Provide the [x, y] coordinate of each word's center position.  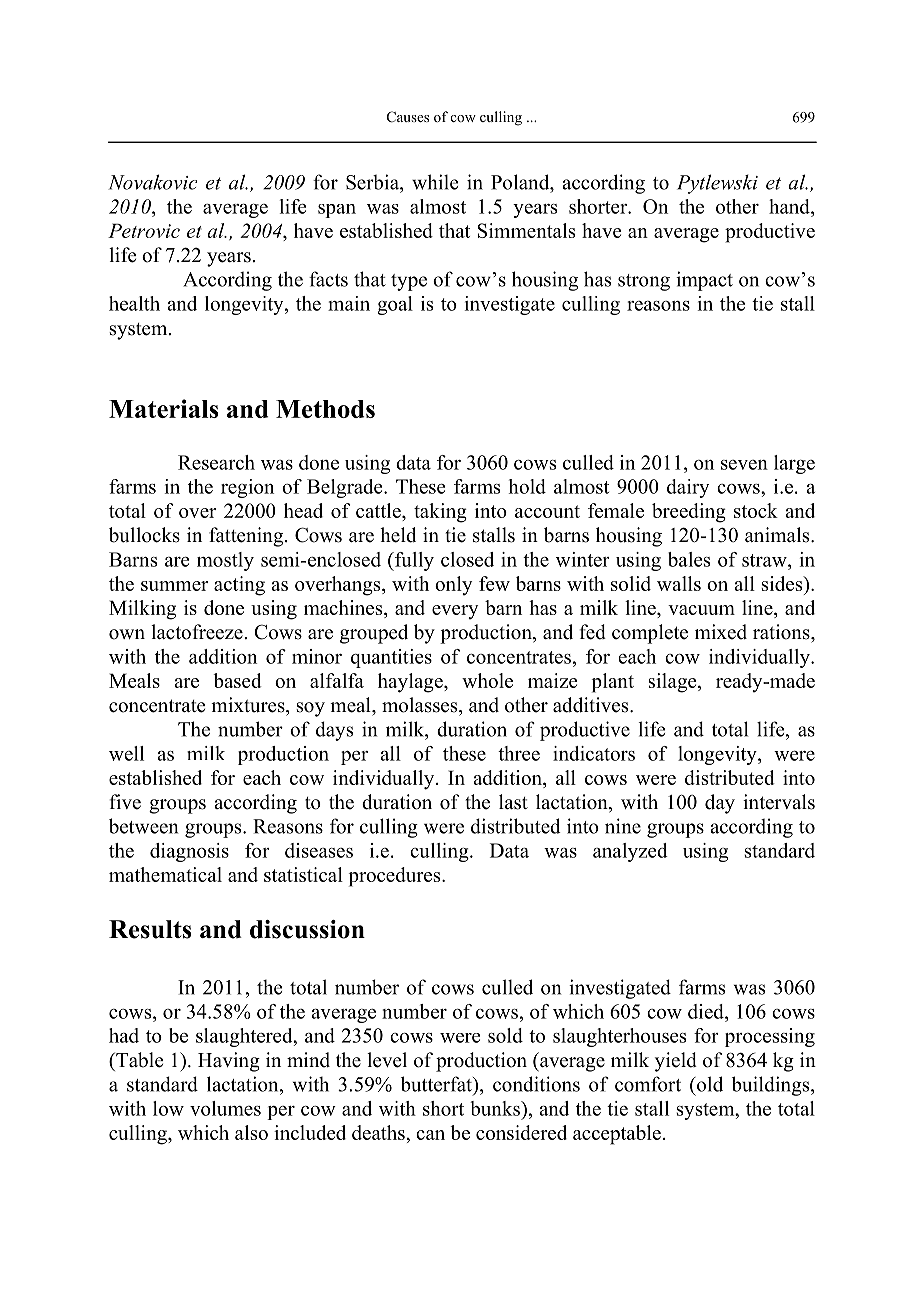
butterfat [437, 1084]
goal [395, 305]
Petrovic [144, 230]
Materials [163, 408]
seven [744, 465]
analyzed [630, 852]
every [455, 612]
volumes [225, 1108]
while [435, 182]
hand [790, 206]
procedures [396, 877]
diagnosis [189, 852]
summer [174, 586]
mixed [721, 632]
